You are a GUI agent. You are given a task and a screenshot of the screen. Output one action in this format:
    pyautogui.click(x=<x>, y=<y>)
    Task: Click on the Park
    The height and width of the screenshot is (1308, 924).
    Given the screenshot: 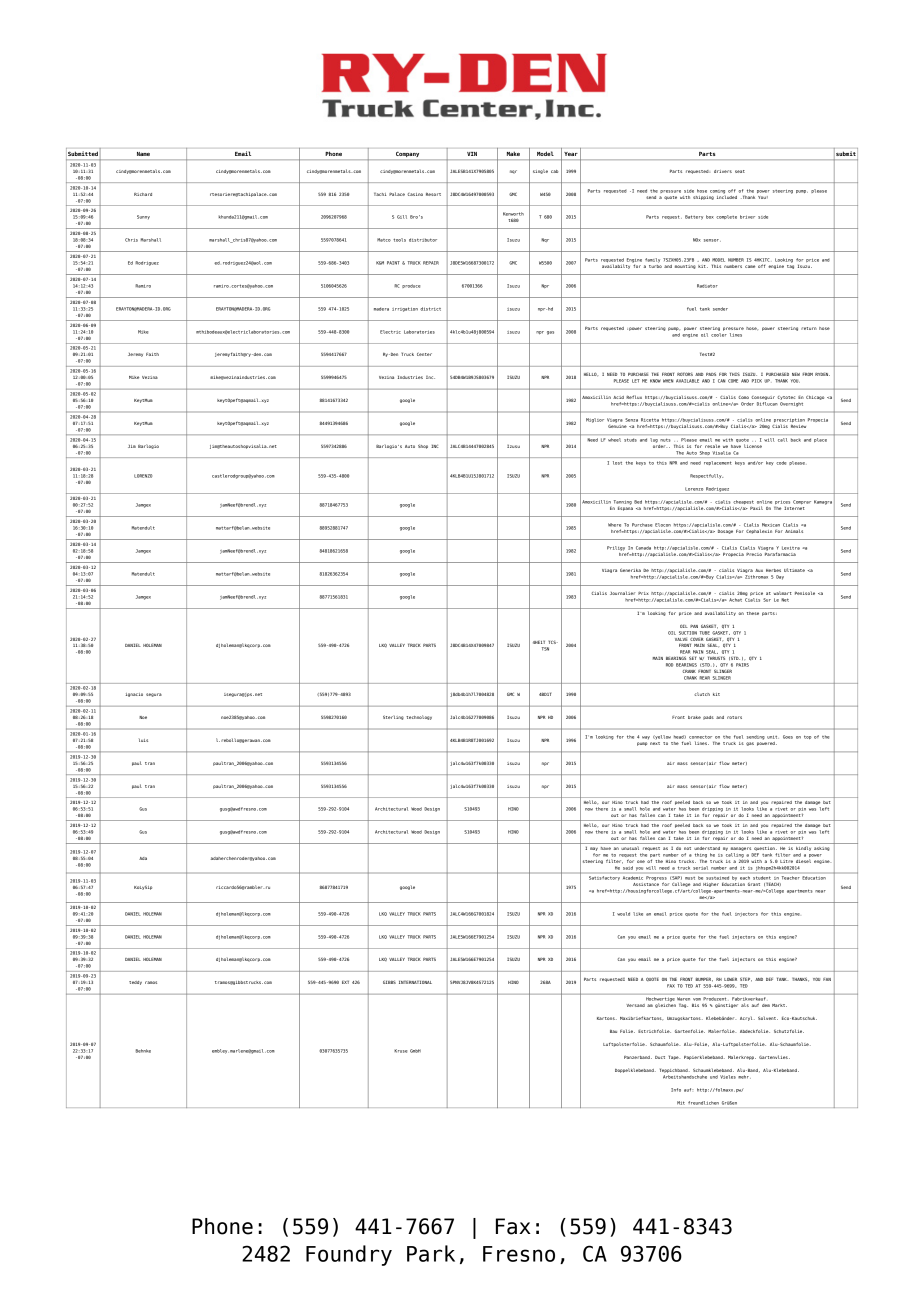 What is the action you would take?
    pyautogui.click(x=431, y=1253)
